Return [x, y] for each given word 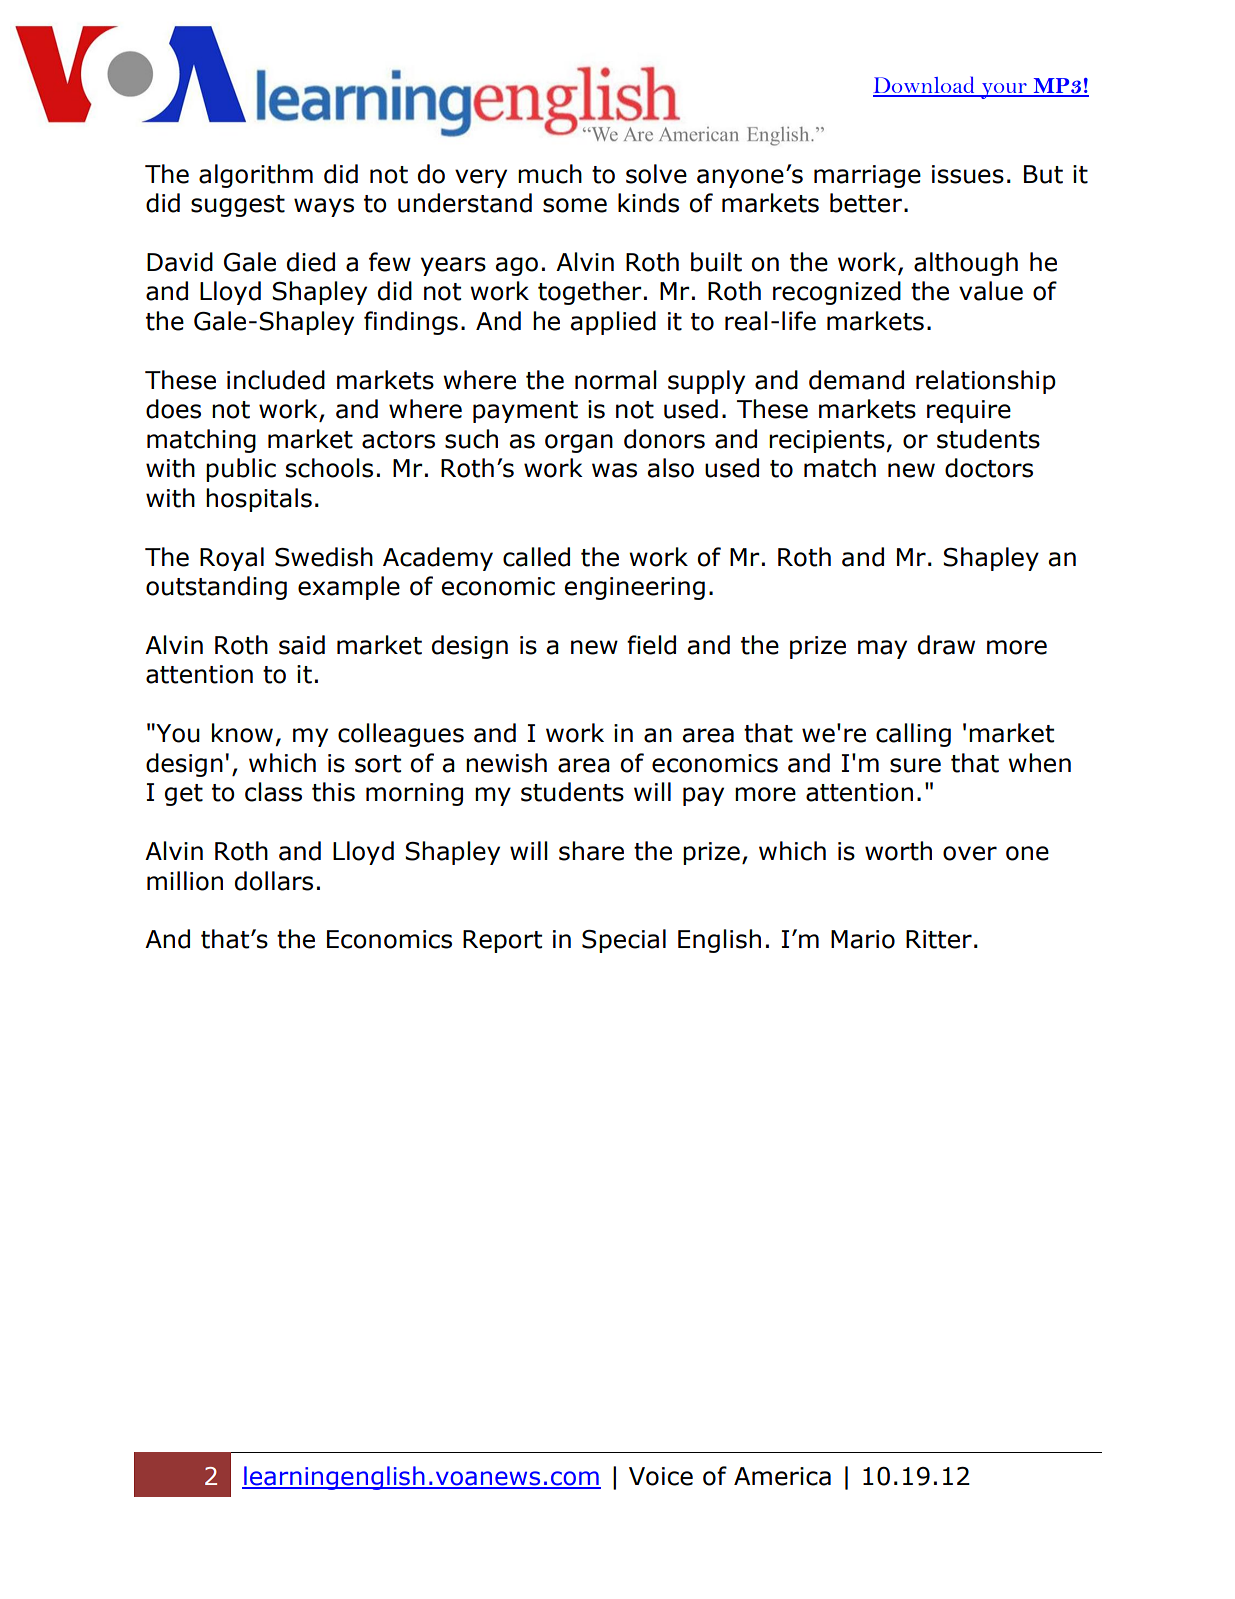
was [614, 470]
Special [624, 941]
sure [915, 765]
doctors [989, 468]
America [782, 1476]
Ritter [939, 939]
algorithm [256, 176]
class [273, 792]
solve [656, 174]
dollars [274, 881]
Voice [661, 1476]
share [591, 851]
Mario [863, 939]
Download [925, 86]
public [241, 470]
